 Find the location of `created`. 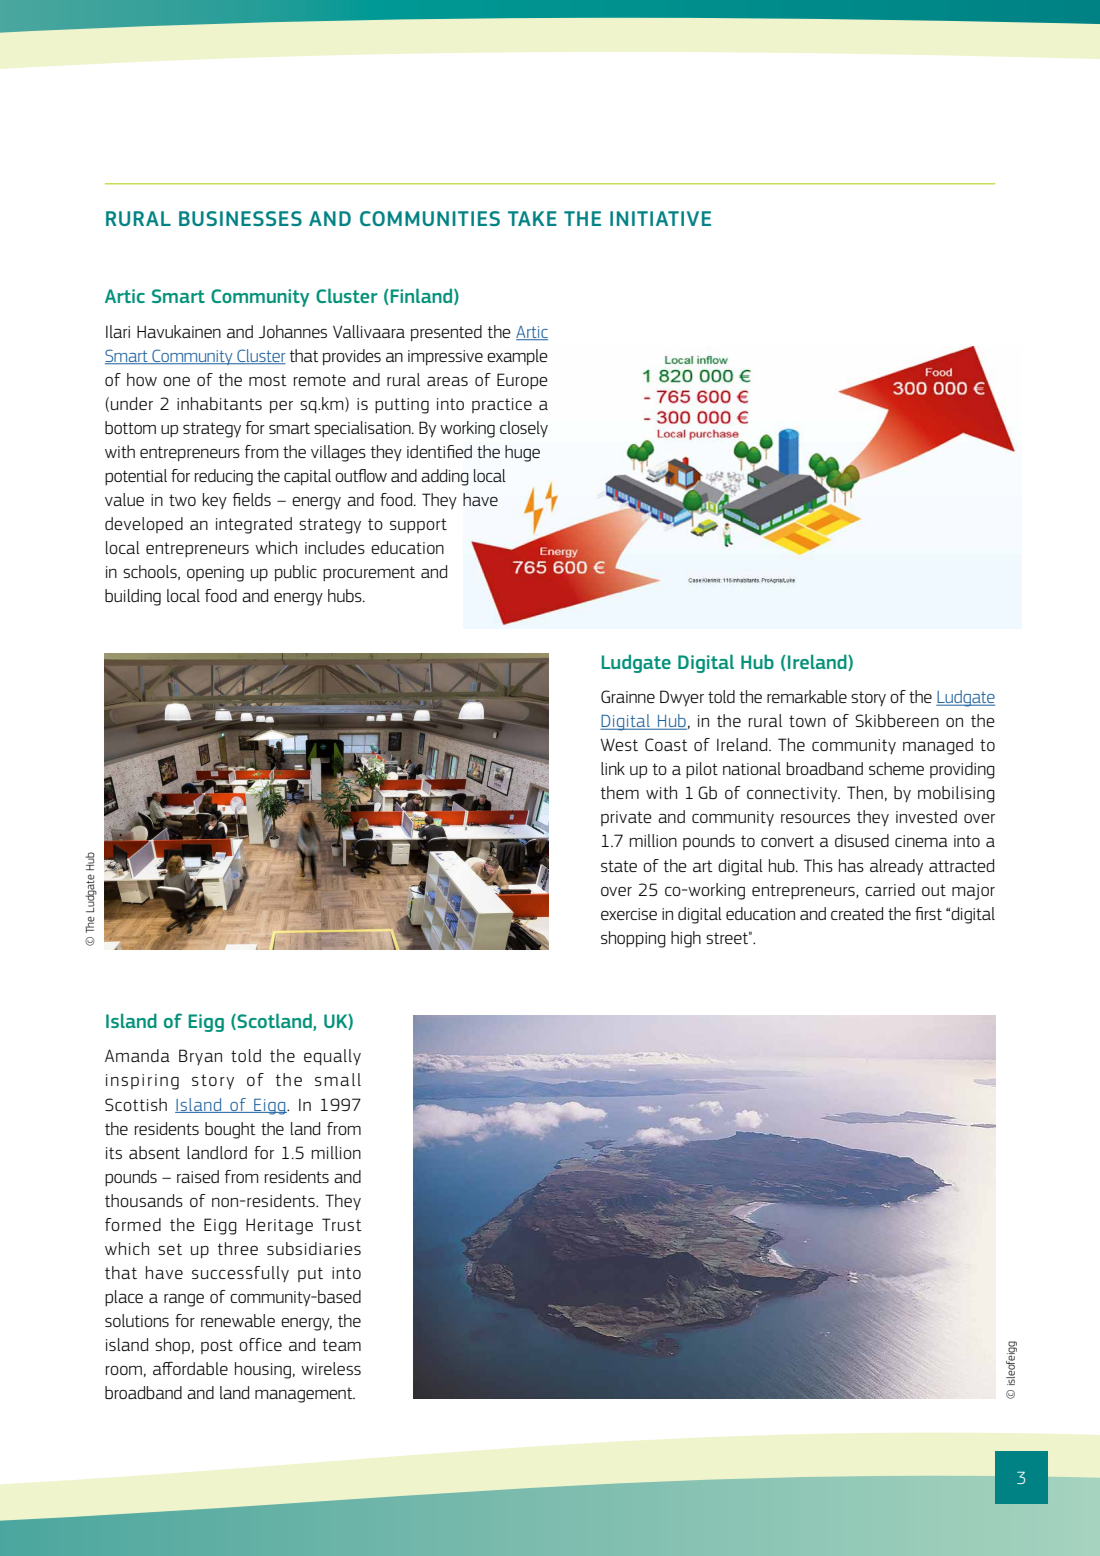

created is located at coordinates (857, 913).
